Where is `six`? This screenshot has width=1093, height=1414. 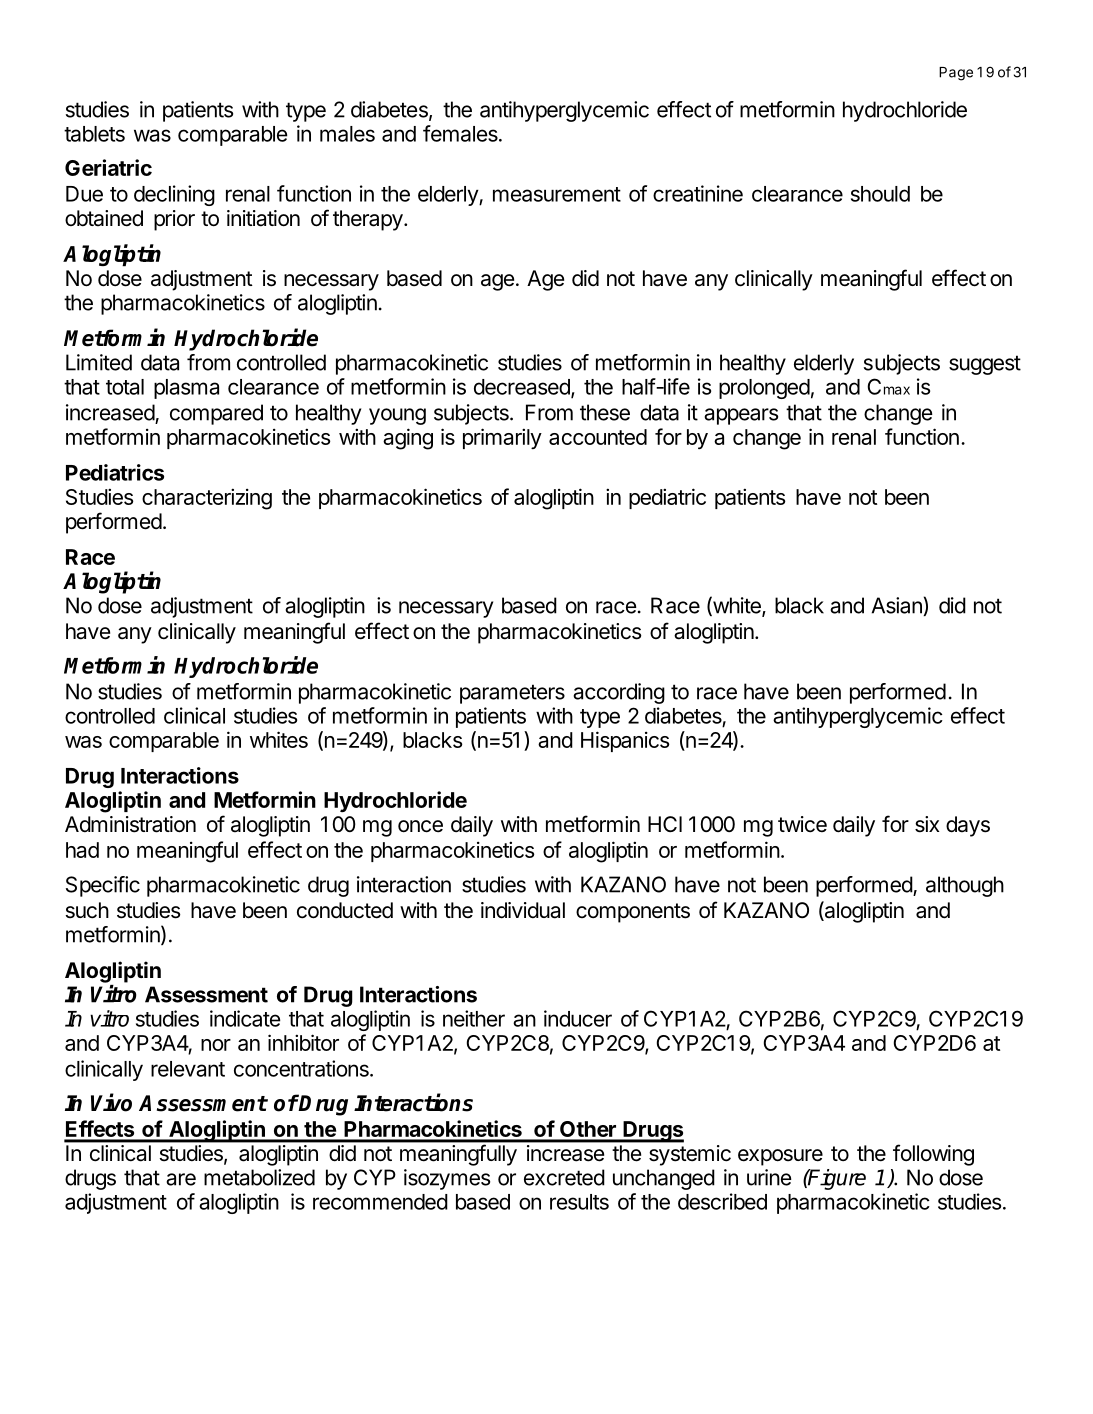 six is located at coordinates (927, 824).
